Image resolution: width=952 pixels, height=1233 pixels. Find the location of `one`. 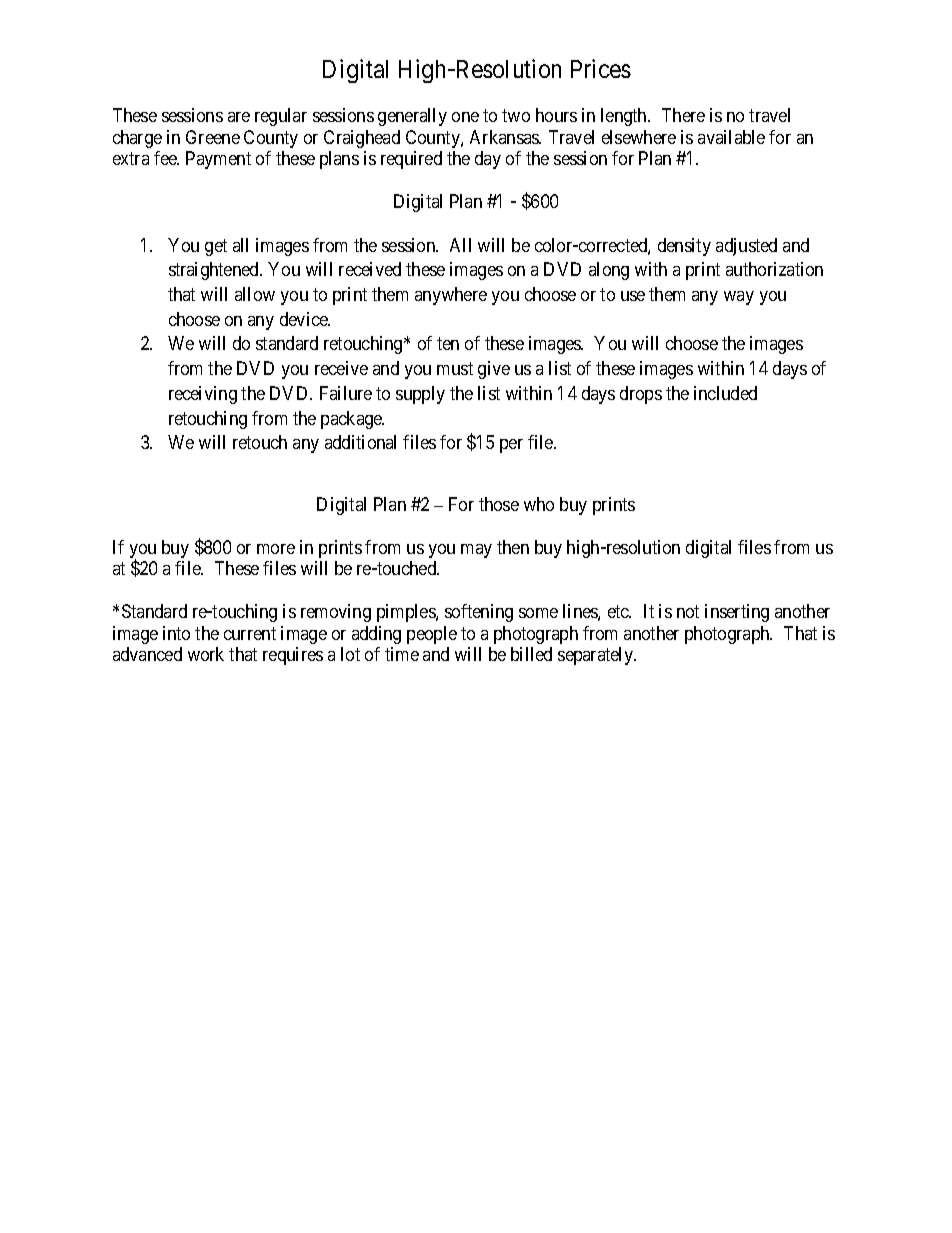

one is located at coordinates (465, 117).
